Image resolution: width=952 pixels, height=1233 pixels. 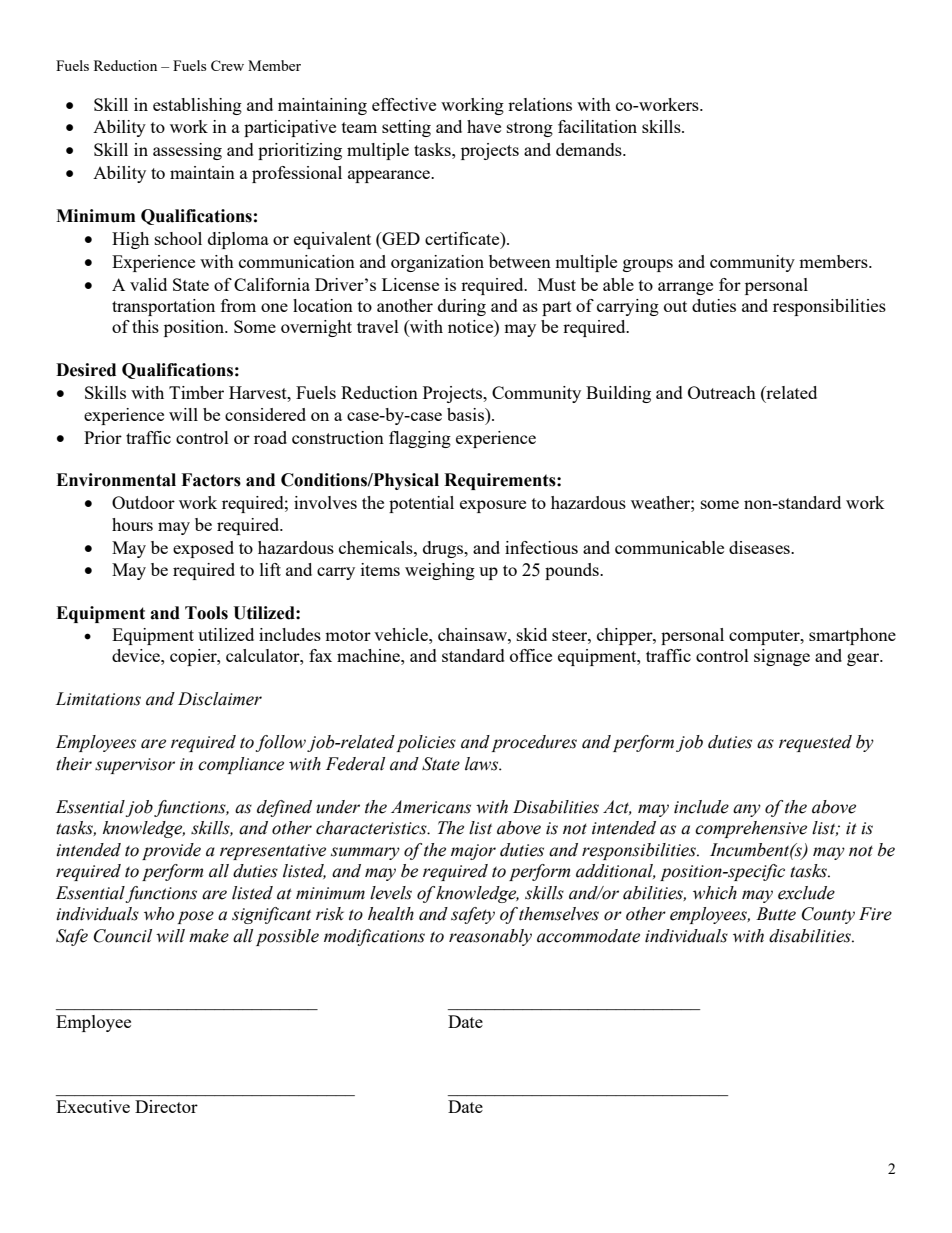 What do you see at coordinates (197, 106) in the screenshot?
I see `establishing` at bounding box center [197, 106].
